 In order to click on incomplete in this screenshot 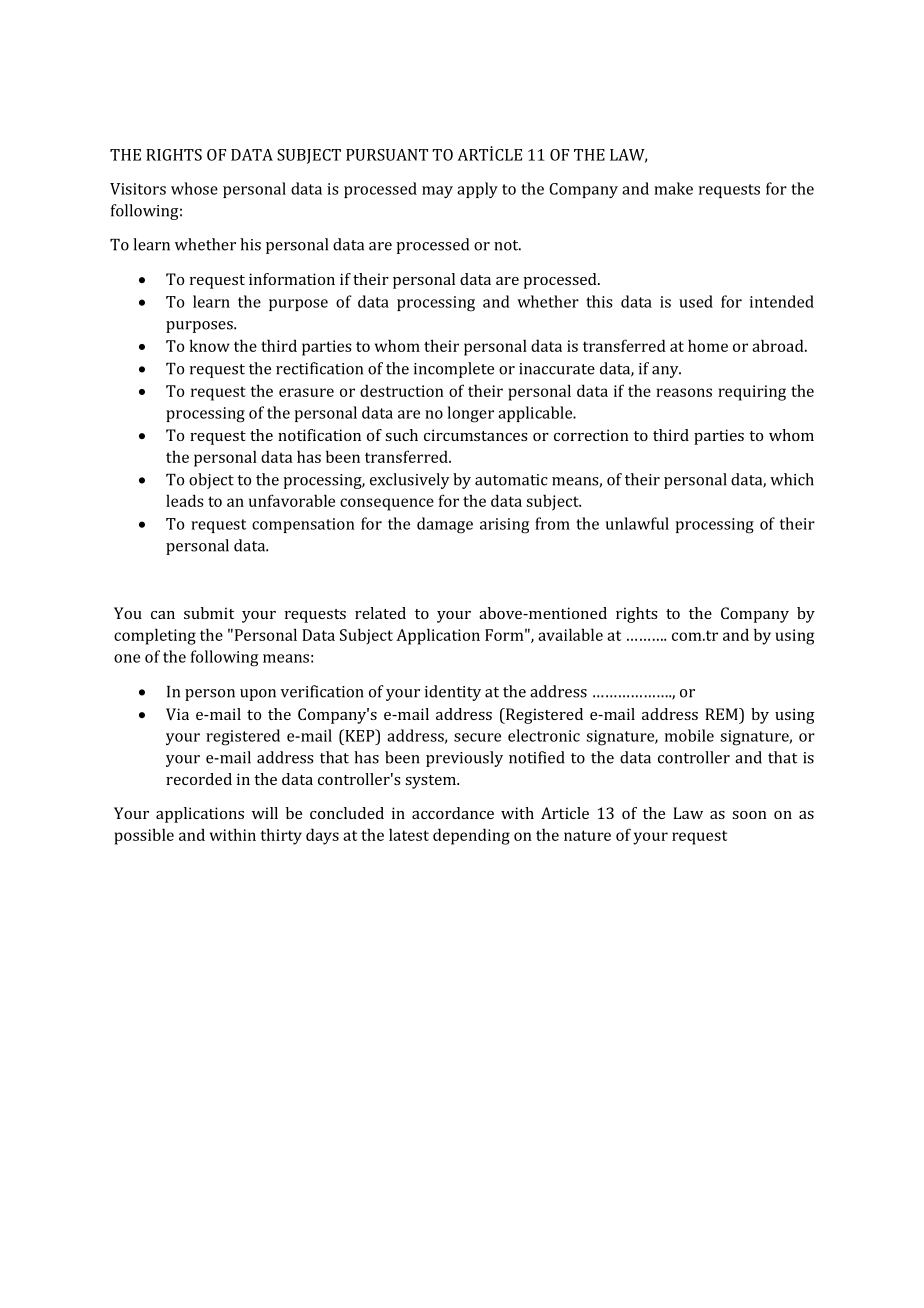, I will do `click(454, 370)`.
